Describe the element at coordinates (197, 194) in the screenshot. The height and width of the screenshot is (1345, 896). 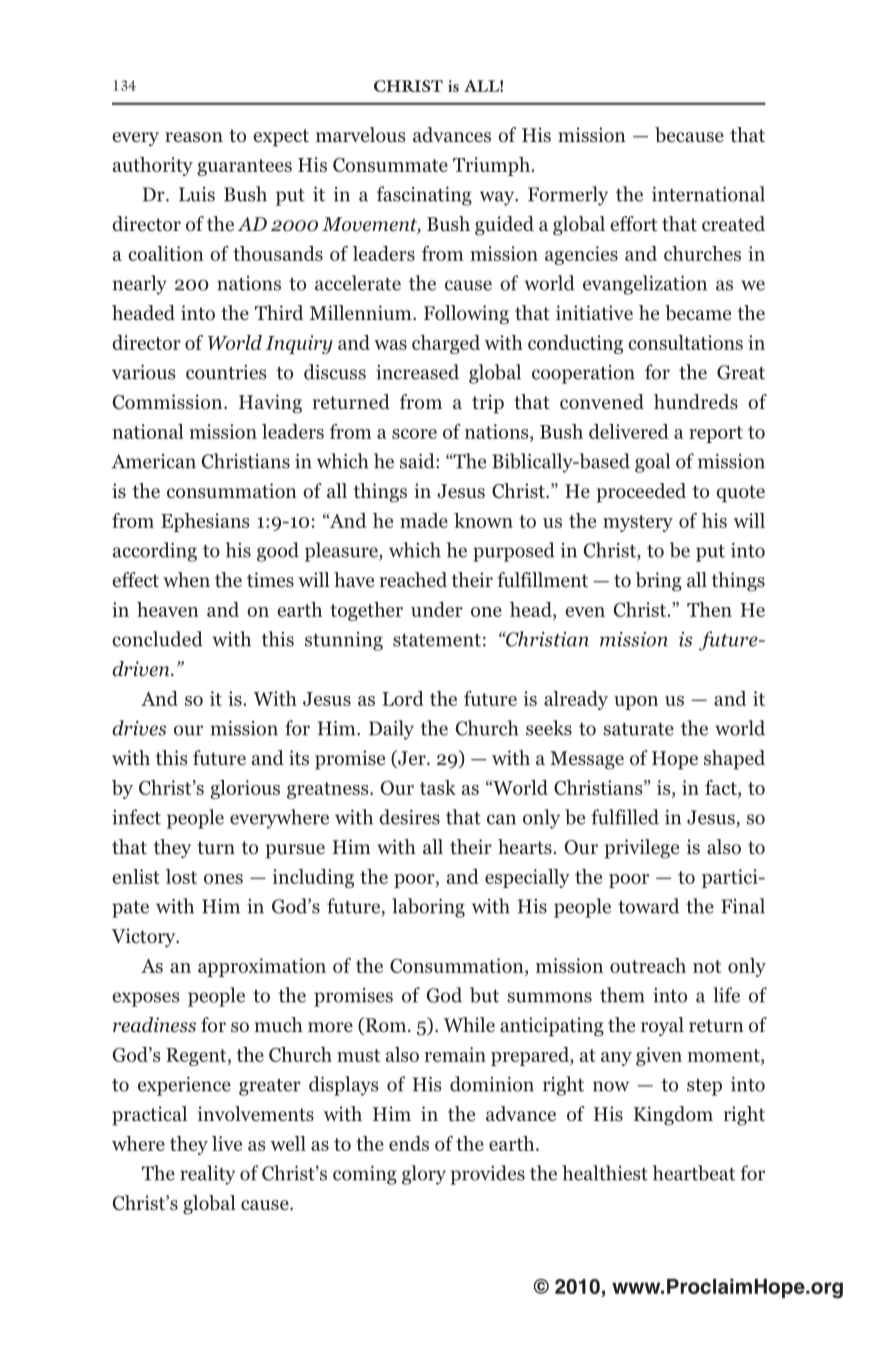
I see `Luis` at that location.
